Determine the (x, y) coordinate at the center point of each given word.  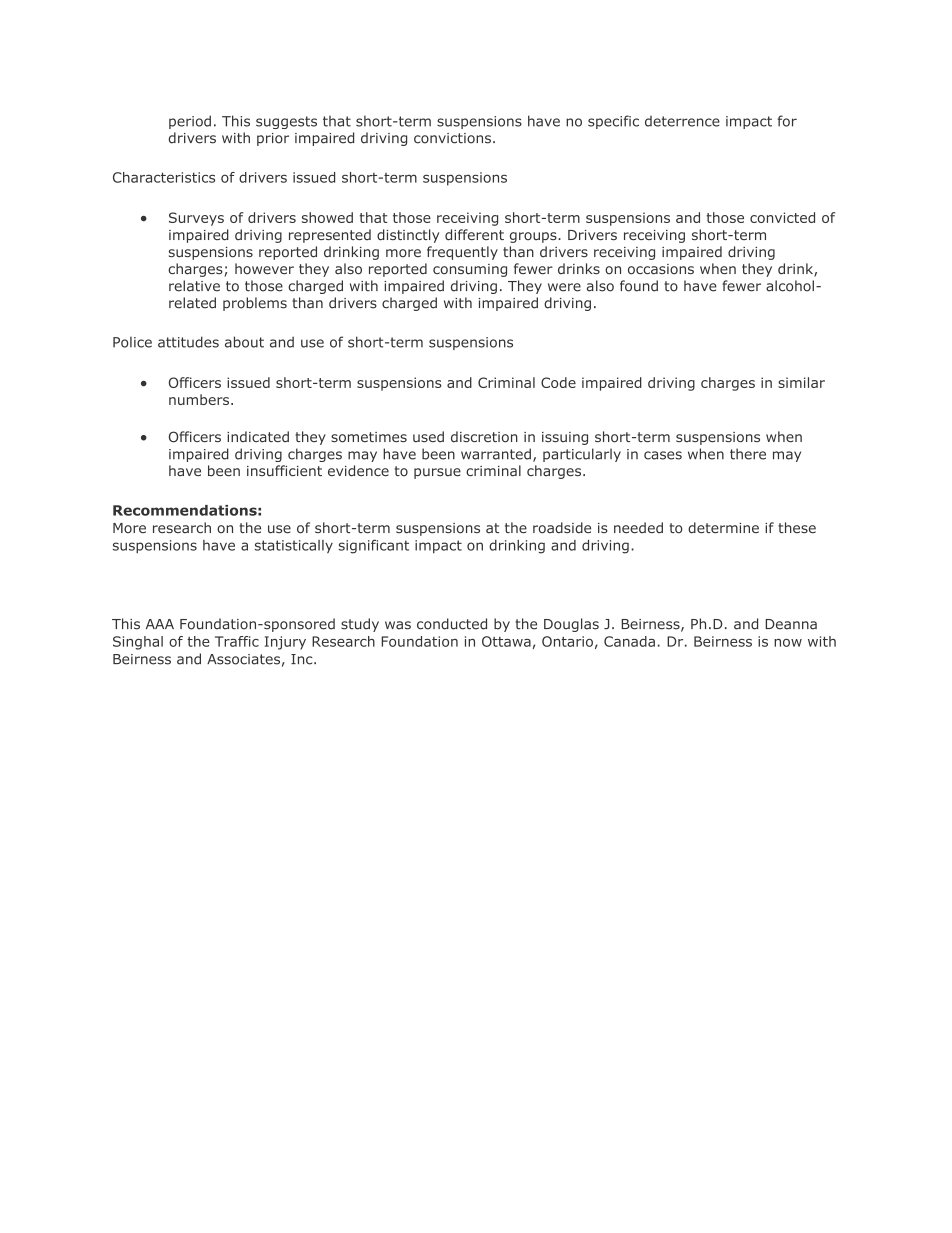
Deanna (791, 624)
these (797, 527)
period (190, 122)
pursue (437, 473)
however (264, 269)
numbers (200, 399)
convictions (452, 138)
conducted (452, 624)
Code (558, 382)
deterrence (682, 121)
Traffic (237, 641)
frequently (462, 253)
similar (801, 382)
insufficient (284, 471)
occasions (661, 269)
